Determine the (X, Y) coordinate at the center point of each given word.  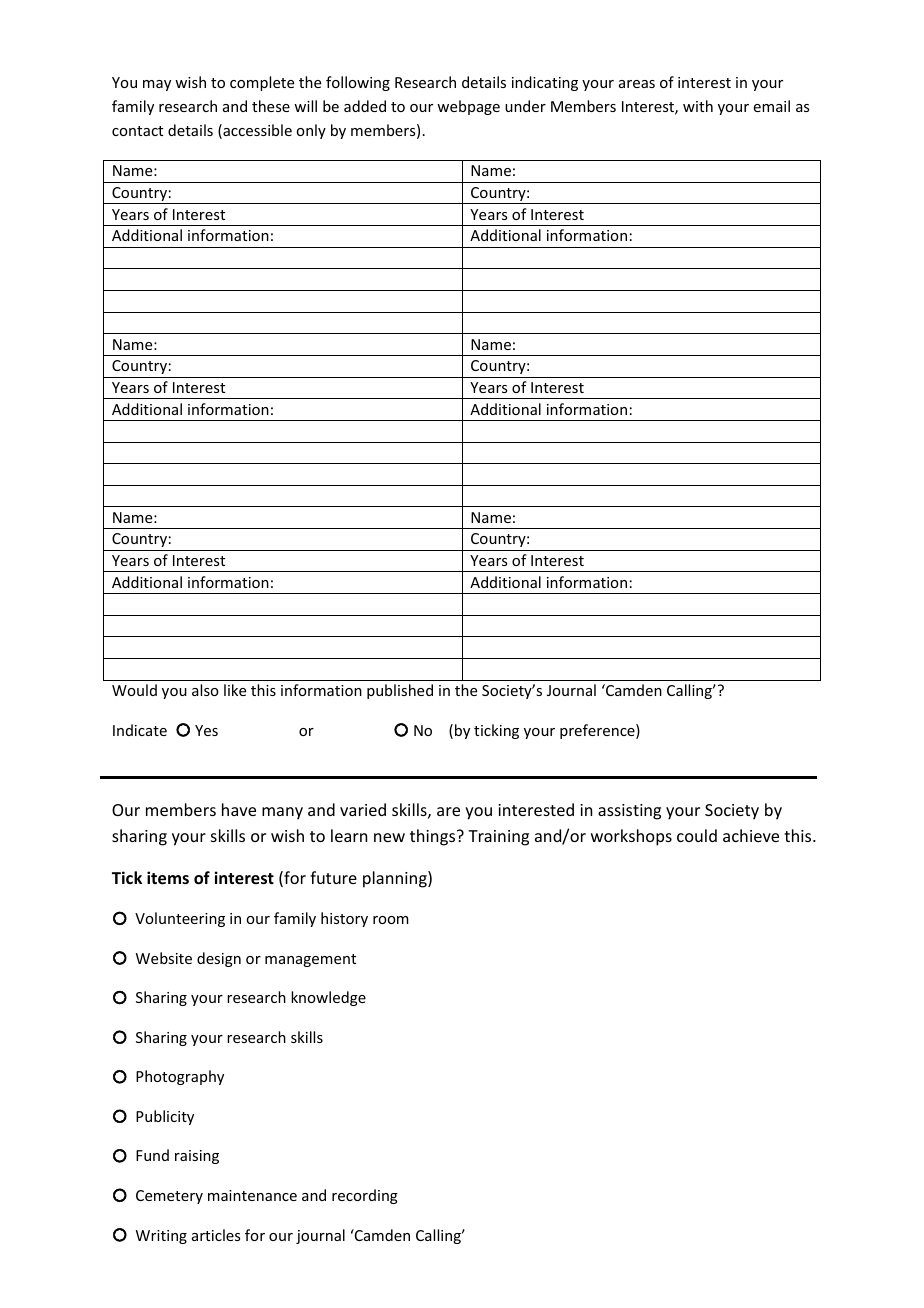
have (239, 809)
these (271, 106)
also (205, 690)
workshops (631, 837)
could (697, 835)
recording (365, 1196)
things (434, 837)
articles (216, 1235)
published (400, 691)
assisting (629, 812)
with (698, 106)
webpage (468, 107)
